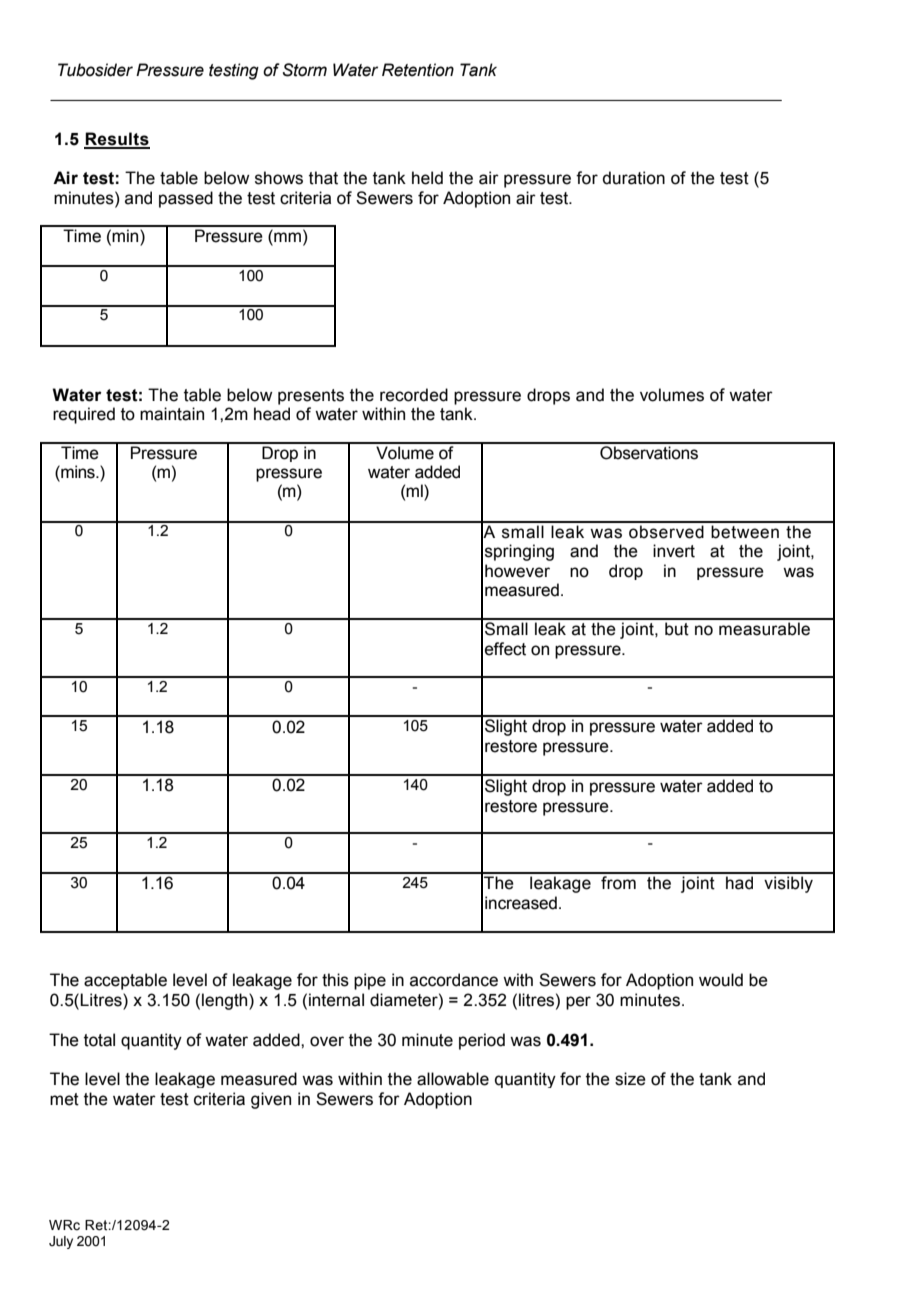 Image resolution: width=924 pixels, height=1308 pixels. What do you see at coordinates (99, 1040) in the screenshot?
I see `total` at bounding box center [99, 1040].
